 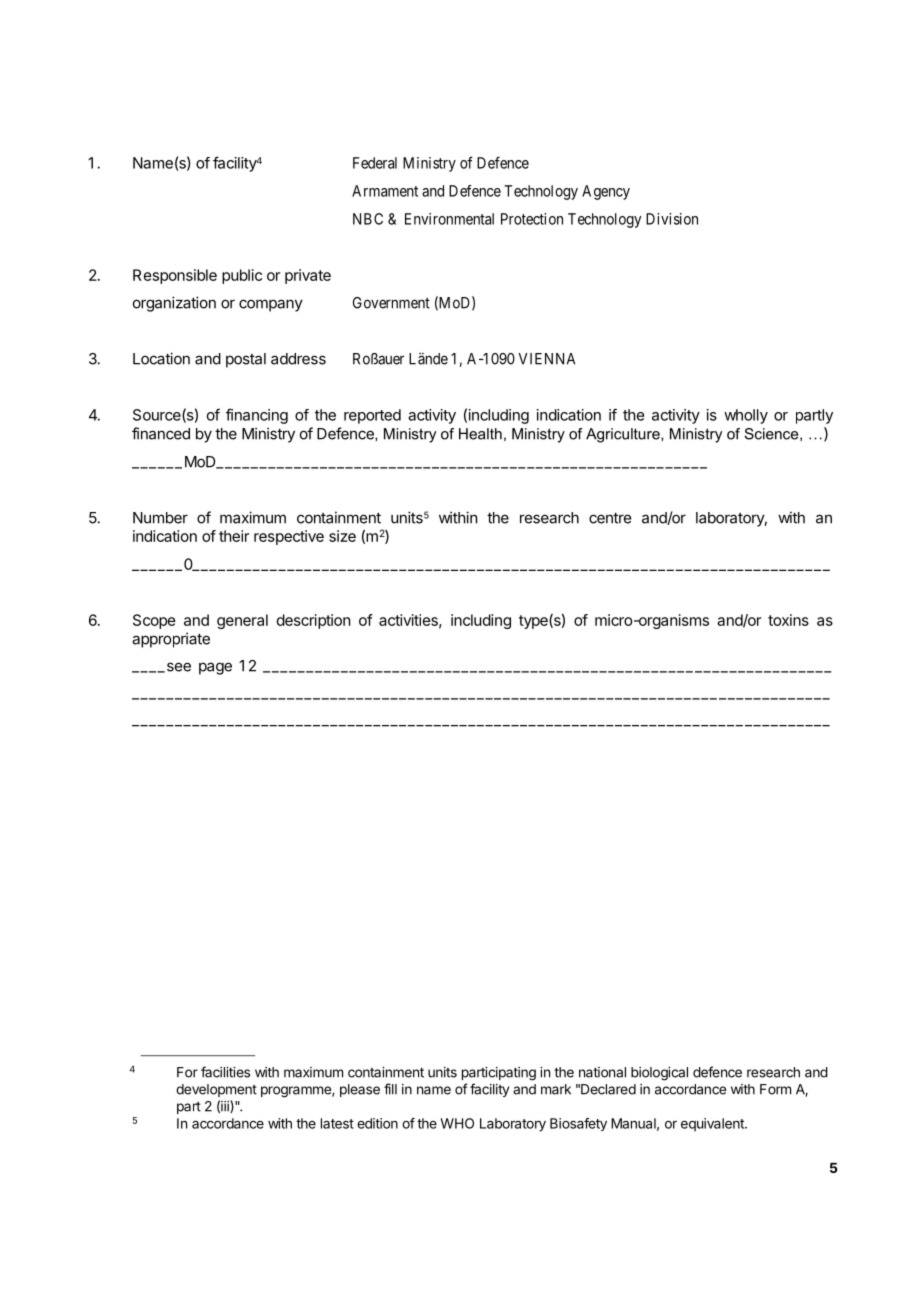 What do you see at coordinates (242, 621) in the screenshot?
I see `general` at bounding box center [242, 621].
